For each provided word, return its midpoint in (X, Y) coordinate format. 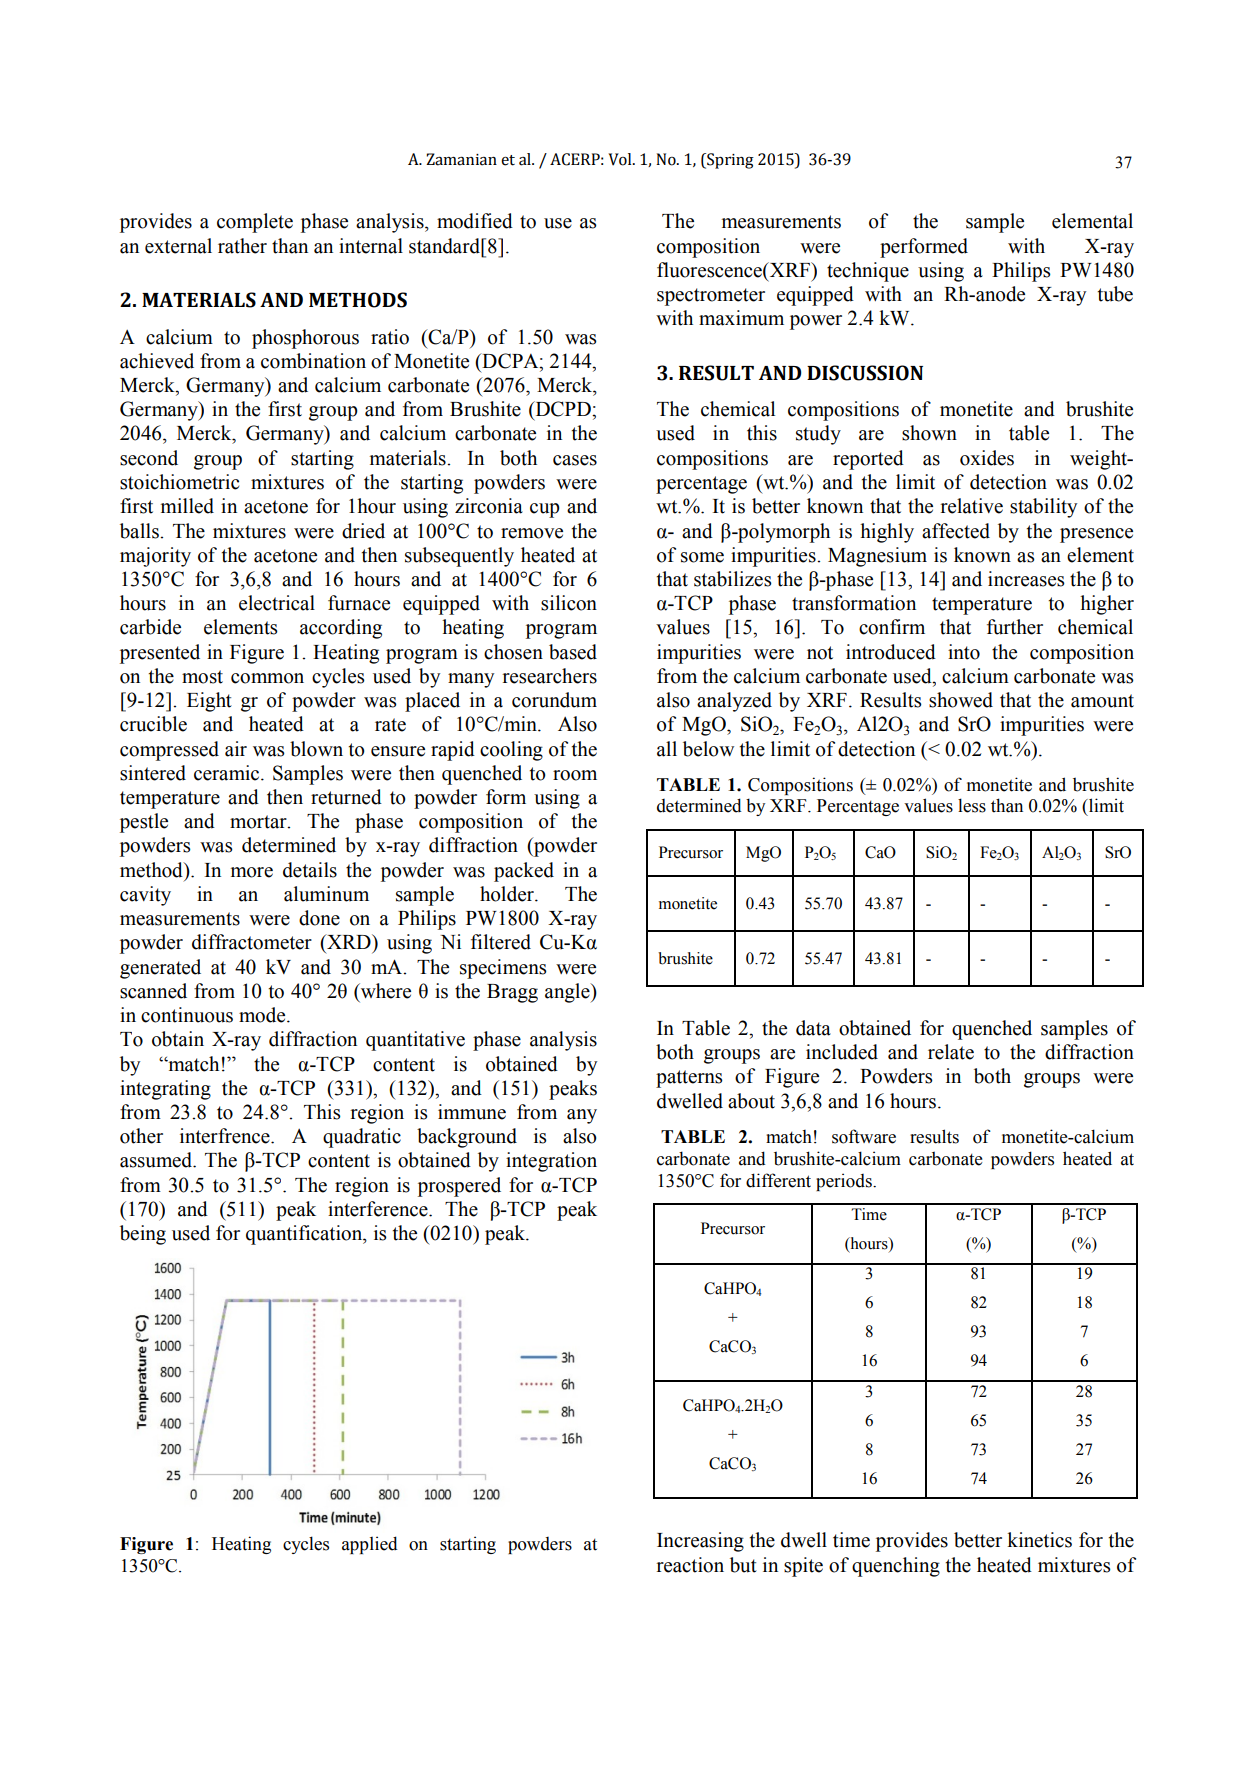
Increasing (700, 1542)
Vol (621, 159)
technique (868, 272)
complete (255, 223)
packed (524, 872)
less (972, 805)
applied (370, 1545)
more (252, 872)
